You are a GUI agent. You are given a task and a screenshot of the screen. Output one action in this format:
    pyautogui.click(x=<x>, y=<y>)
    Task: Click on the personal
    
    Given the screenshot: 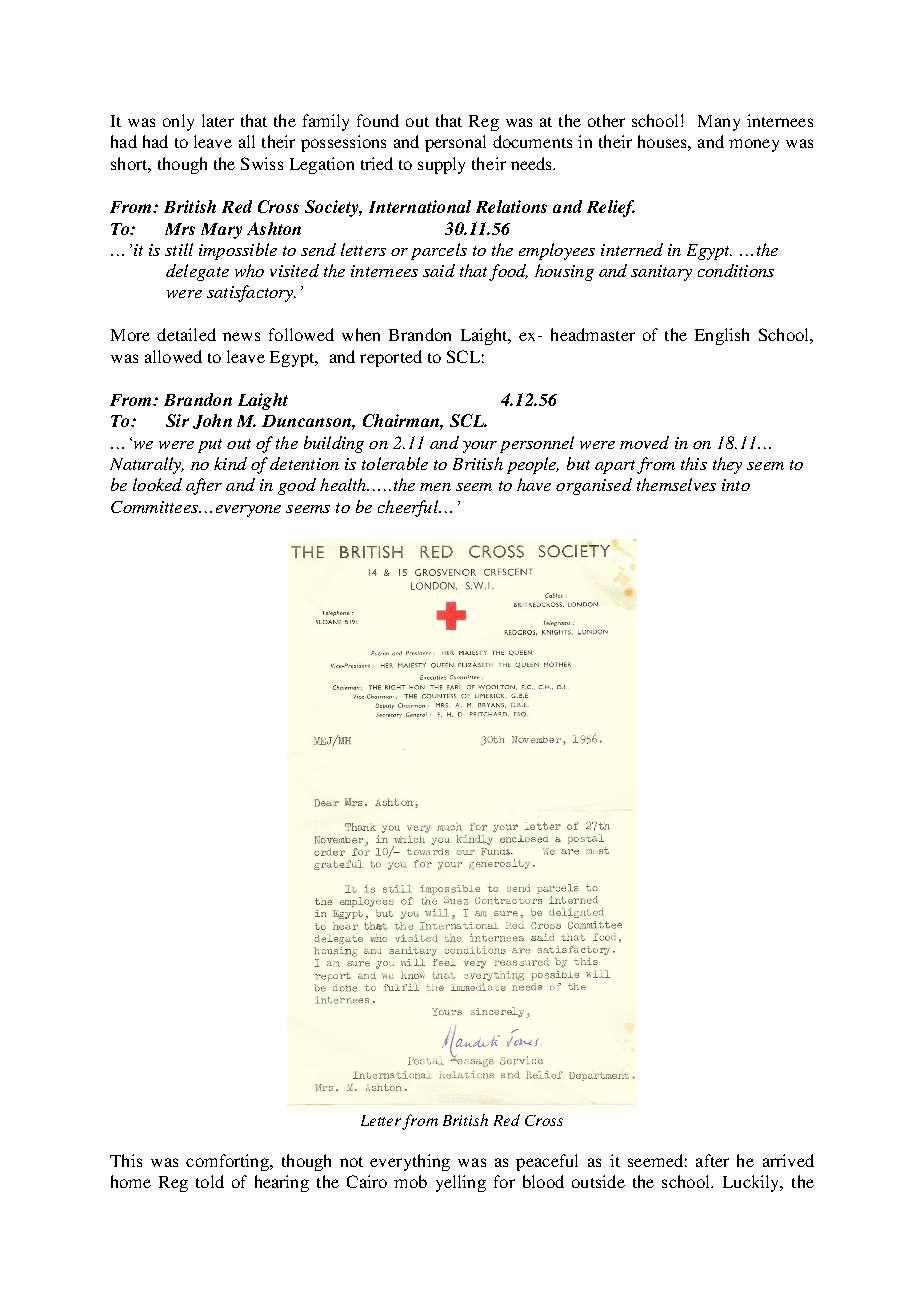 What is the action you would take?
    pyautogui.click(x=455, y=143)
